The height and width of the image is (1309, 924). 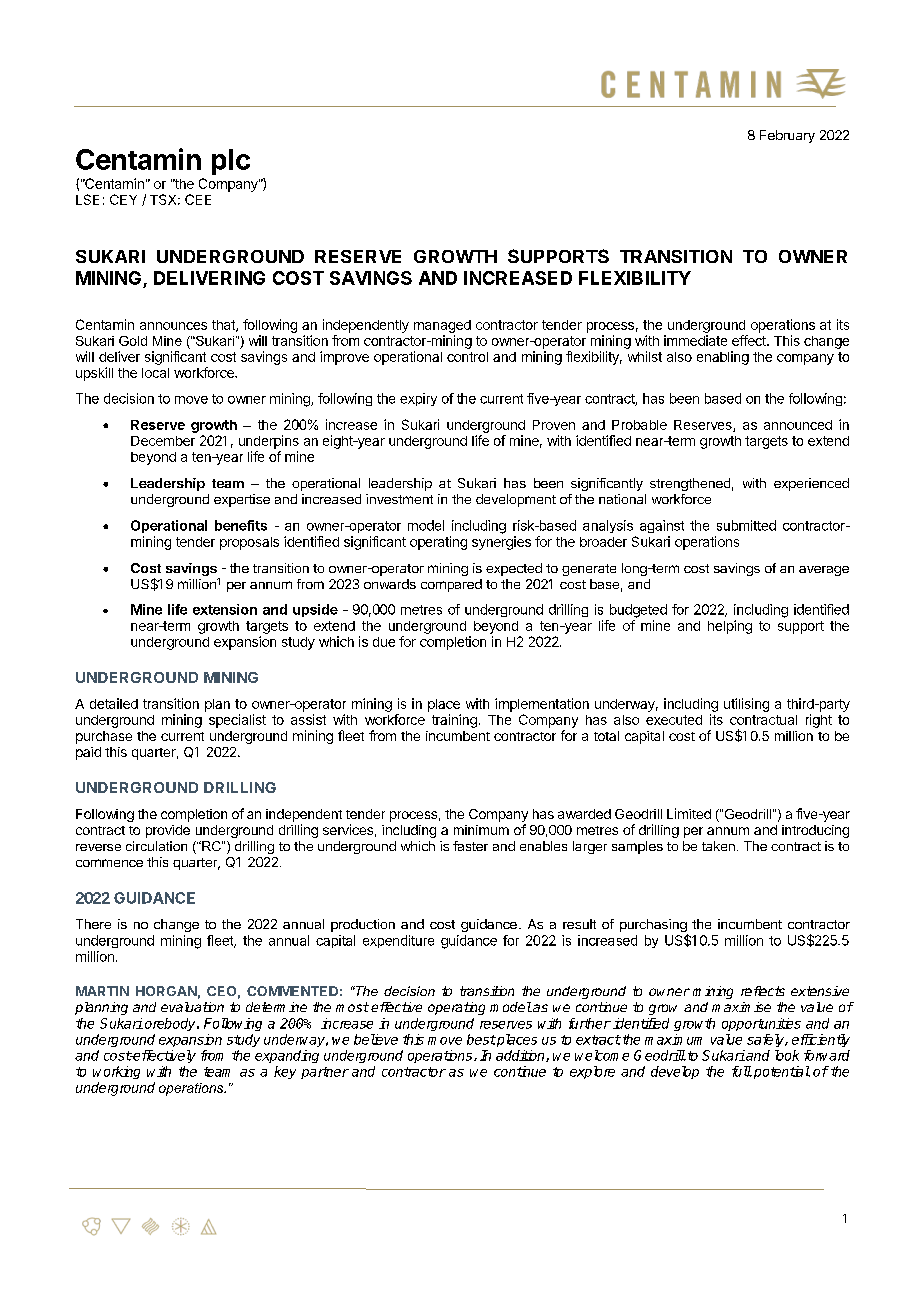 I want to click on plc, so click(x=231, y=162).
